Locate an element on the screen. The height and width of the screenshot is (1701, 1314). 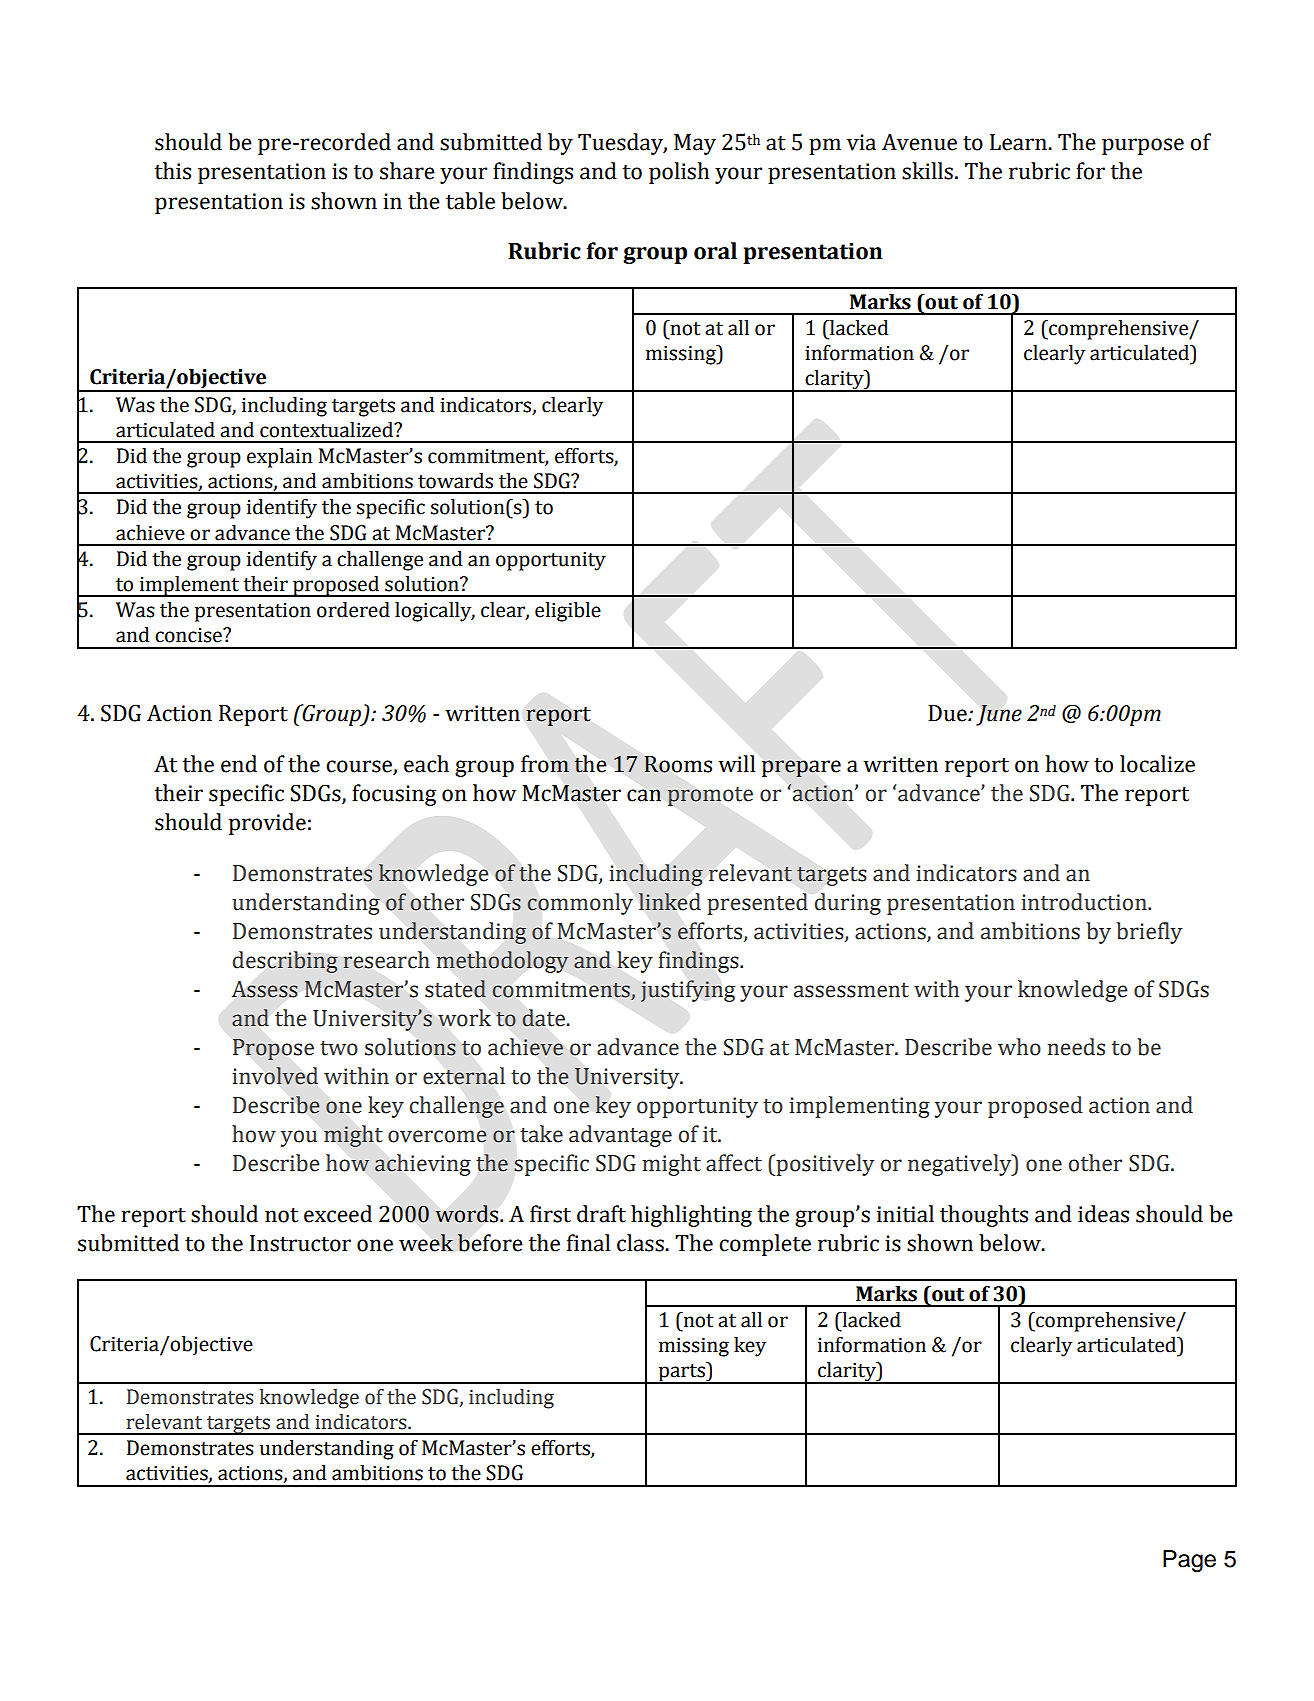
highlighting is located at coordinates (691, 1216).
